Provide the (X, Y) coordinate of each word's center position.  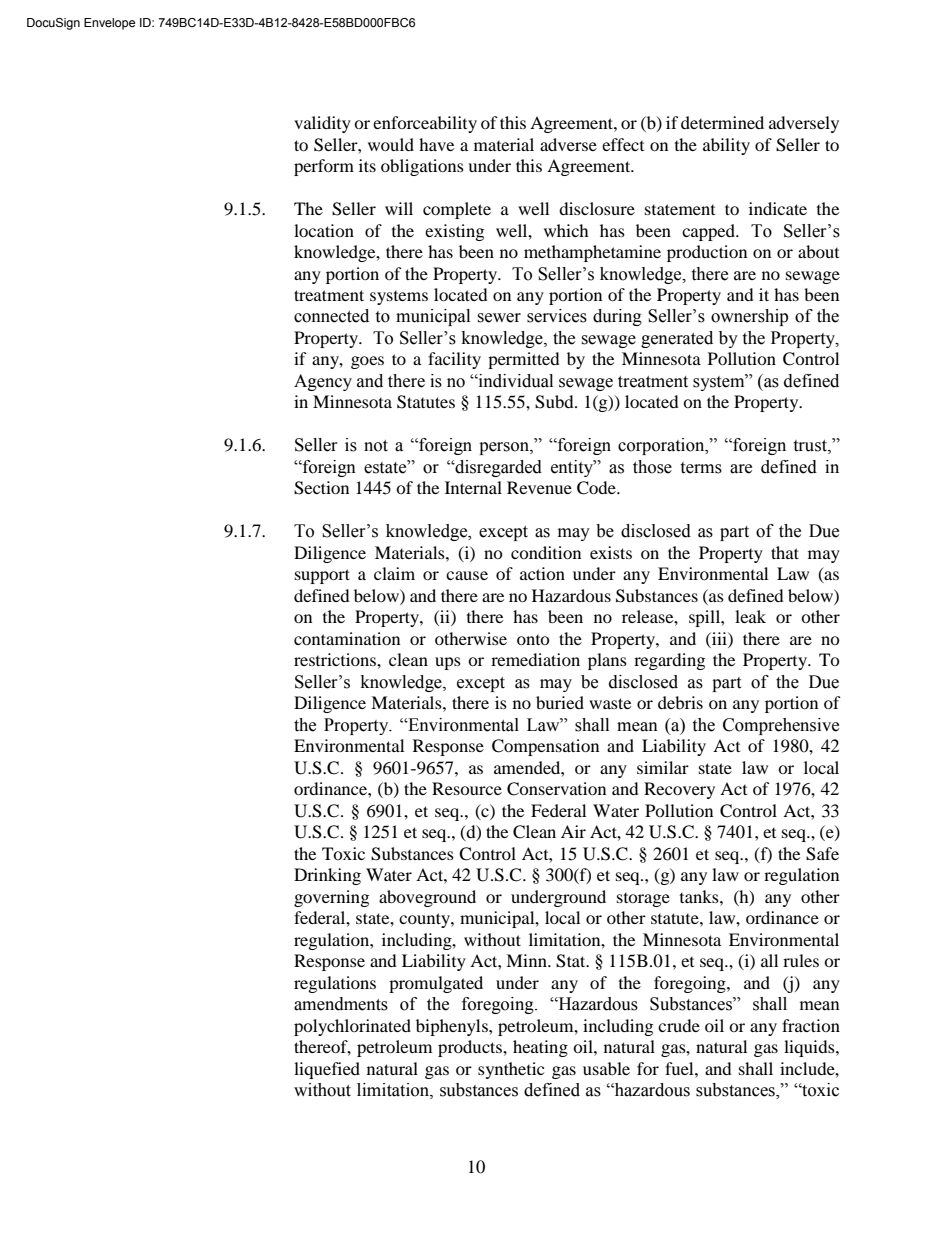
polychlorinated (352, 1027)
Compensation (545, 747)
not (376, 446)
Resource (467, 788)
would (391, 144)
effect (623, 144)
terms (701, 468)
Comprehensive (781, 726)
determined (722, 122)
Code (597, 488)
